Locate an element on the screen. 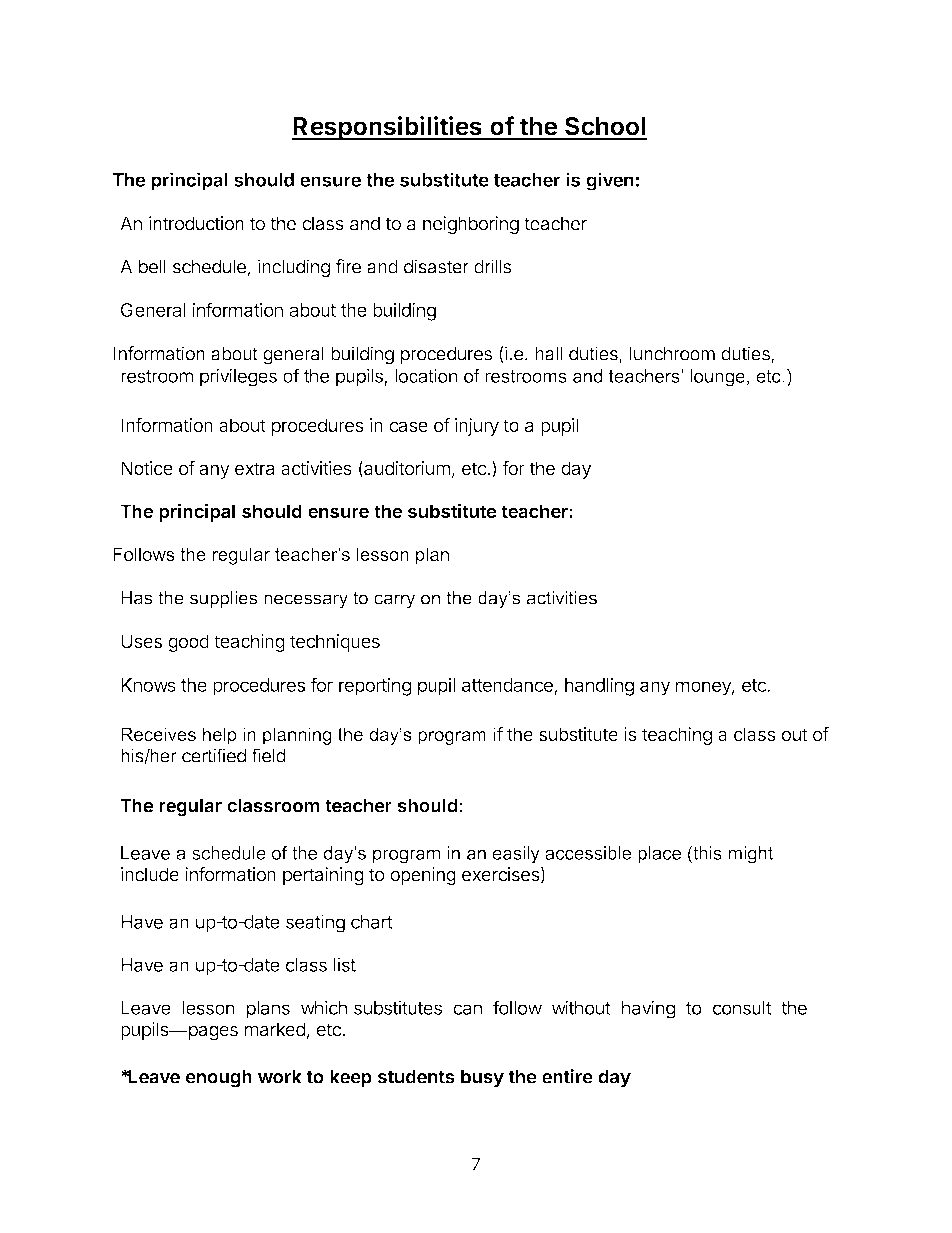 This screenshot has width=952, height=1233. place is located at coordinates (659, 855).
